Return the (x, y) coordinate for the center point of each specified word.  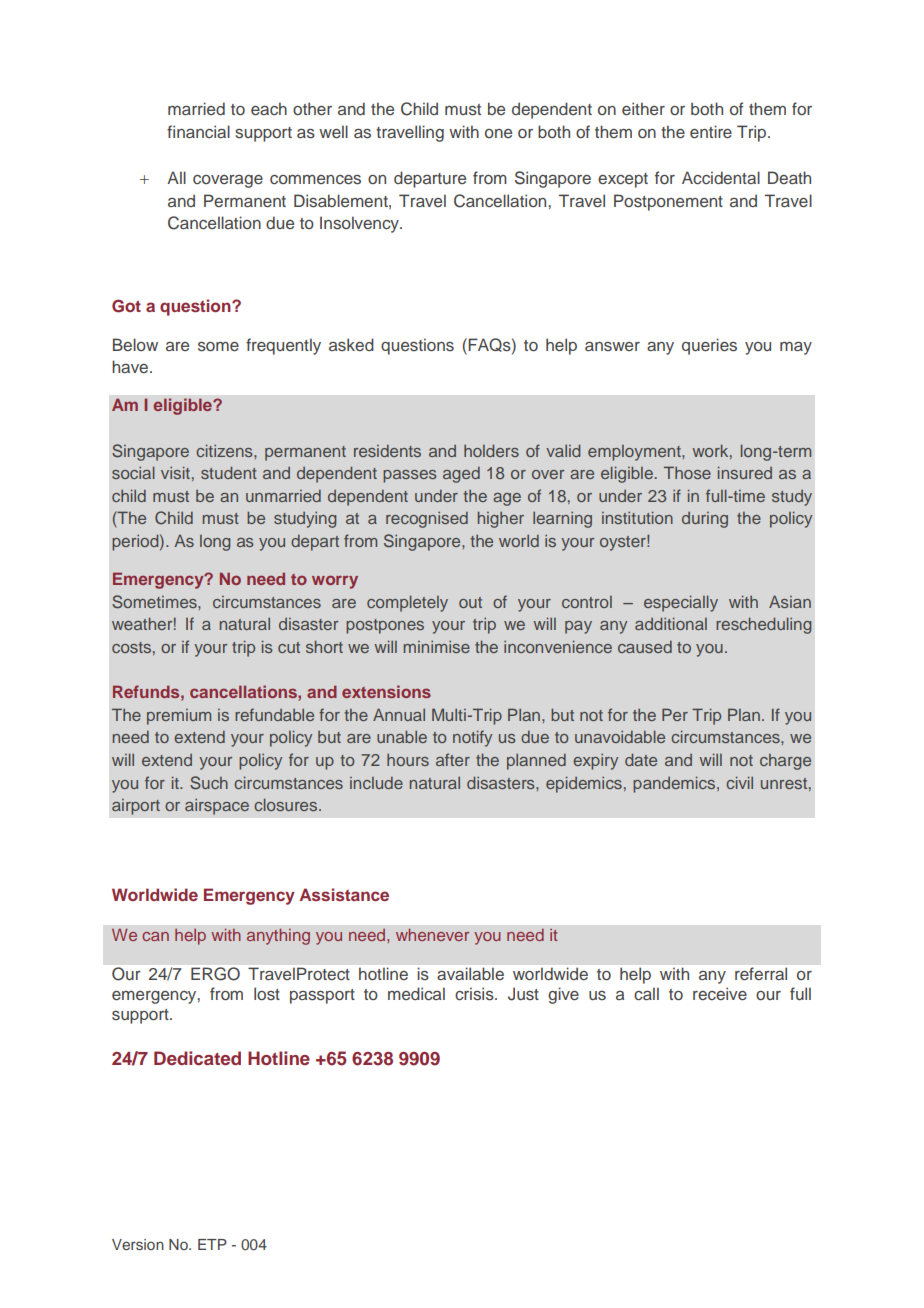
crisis (475, 994)
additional (671, 623)
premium (179, 717)
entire (711, 131)
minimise (437, 647)
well (333, 131)
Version (138, 1244)
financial (198, 131)
